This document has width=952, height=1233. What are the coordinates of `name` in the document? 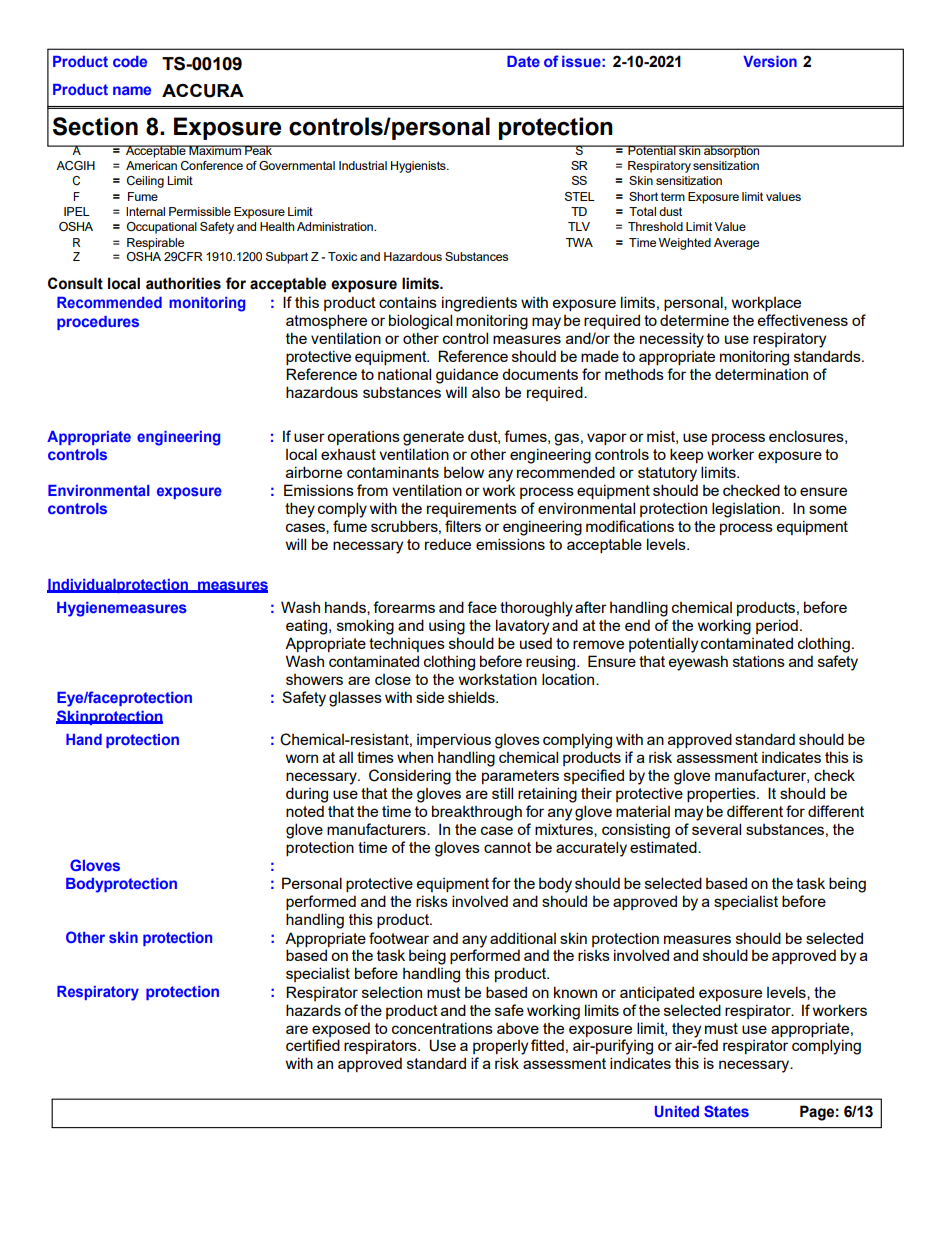 It's located at (132, 90).
